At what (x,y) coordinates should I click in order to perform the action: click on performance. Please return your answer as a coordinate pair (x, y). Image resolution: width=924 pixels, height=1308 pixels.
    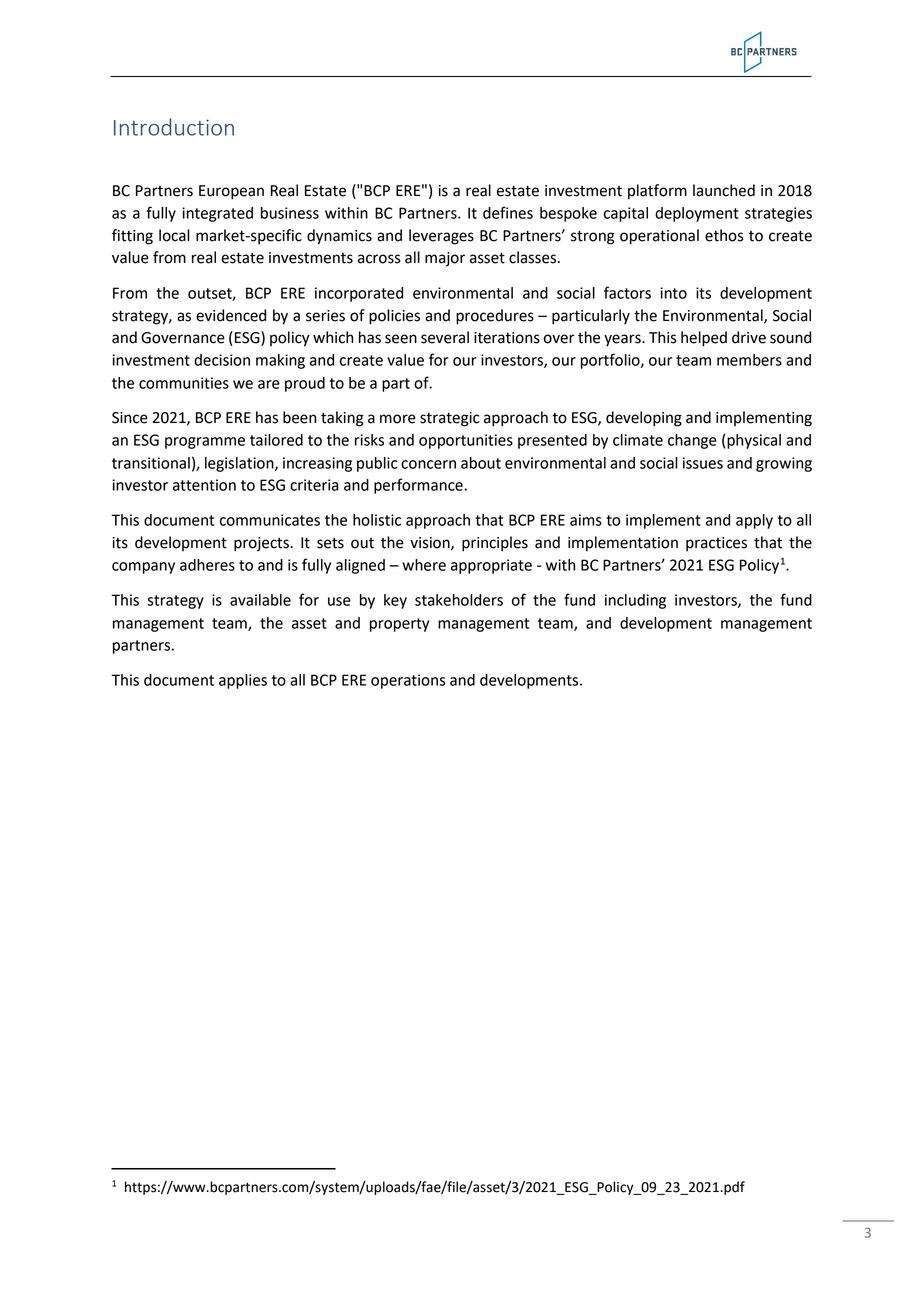
    Looking at the image, I should click on (419, 486).
